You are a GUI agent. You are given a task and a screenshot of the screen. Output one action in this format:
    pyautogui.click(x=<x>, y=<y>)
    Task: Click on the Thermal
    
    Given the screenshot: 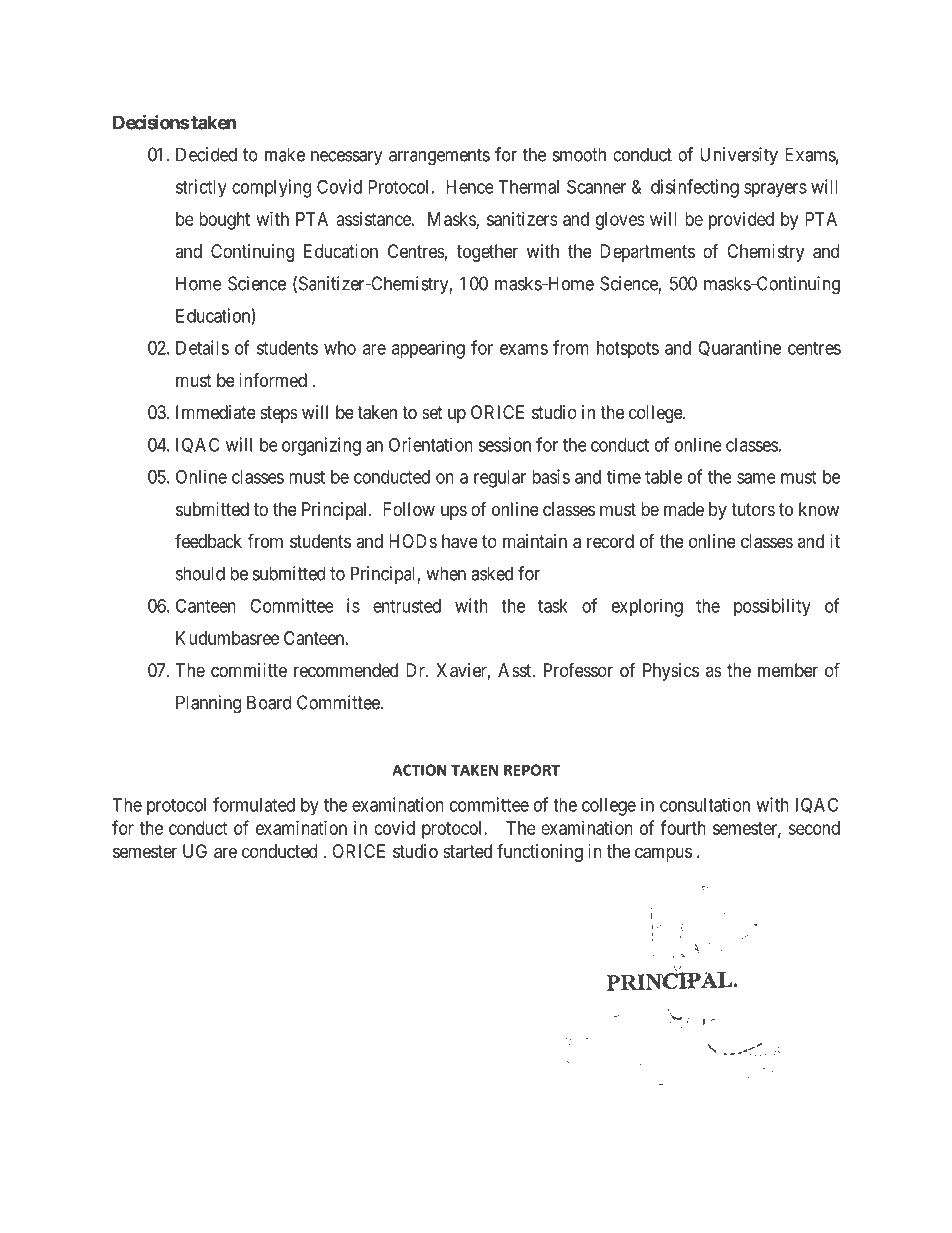 What is the action you would take?
    pyautogui.click(x=528, y=187)
